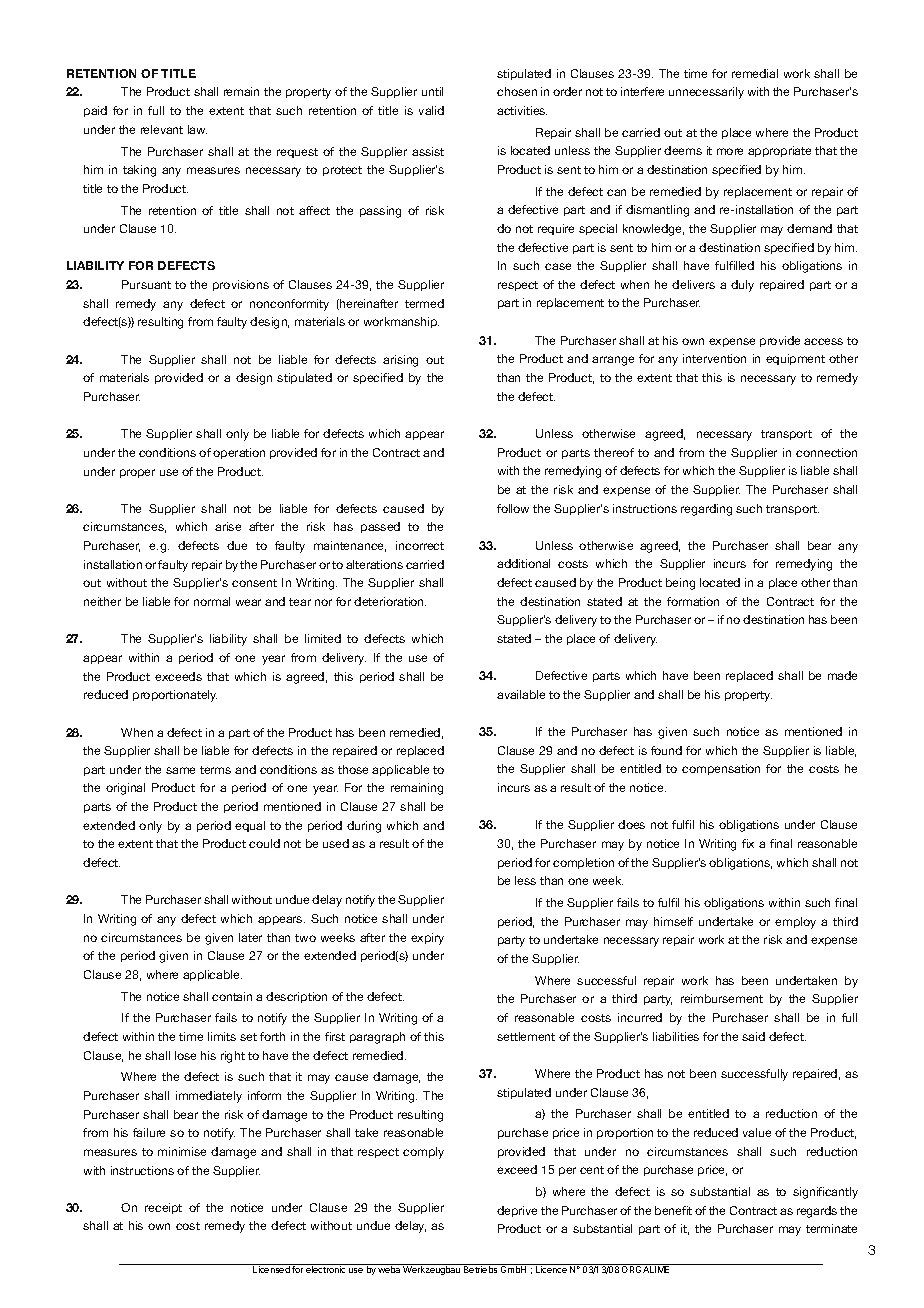  I want to click on termed, so click(424, 303).
